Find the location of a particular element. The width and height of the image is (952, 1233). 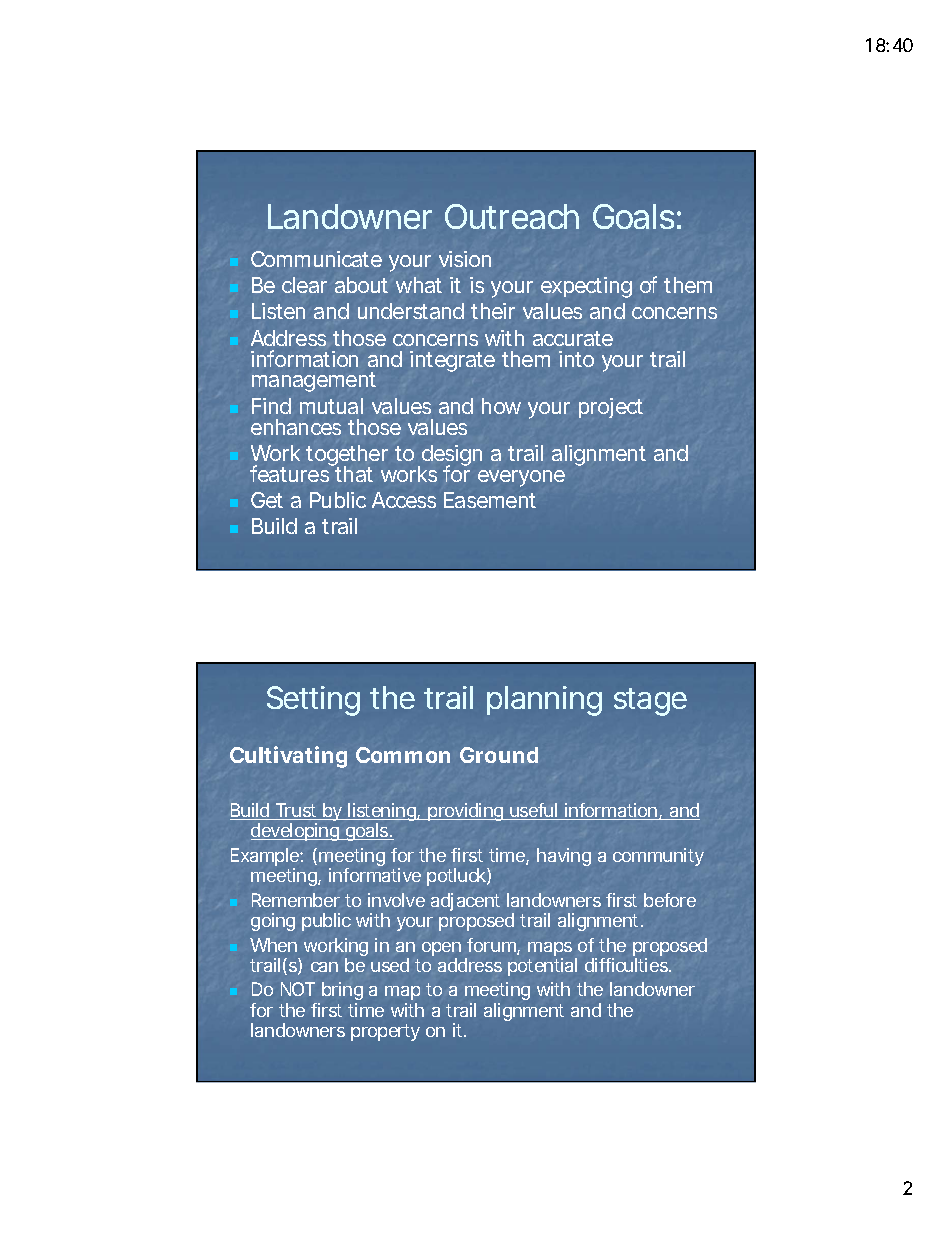

Trust is located at coordinates (297, 811).
